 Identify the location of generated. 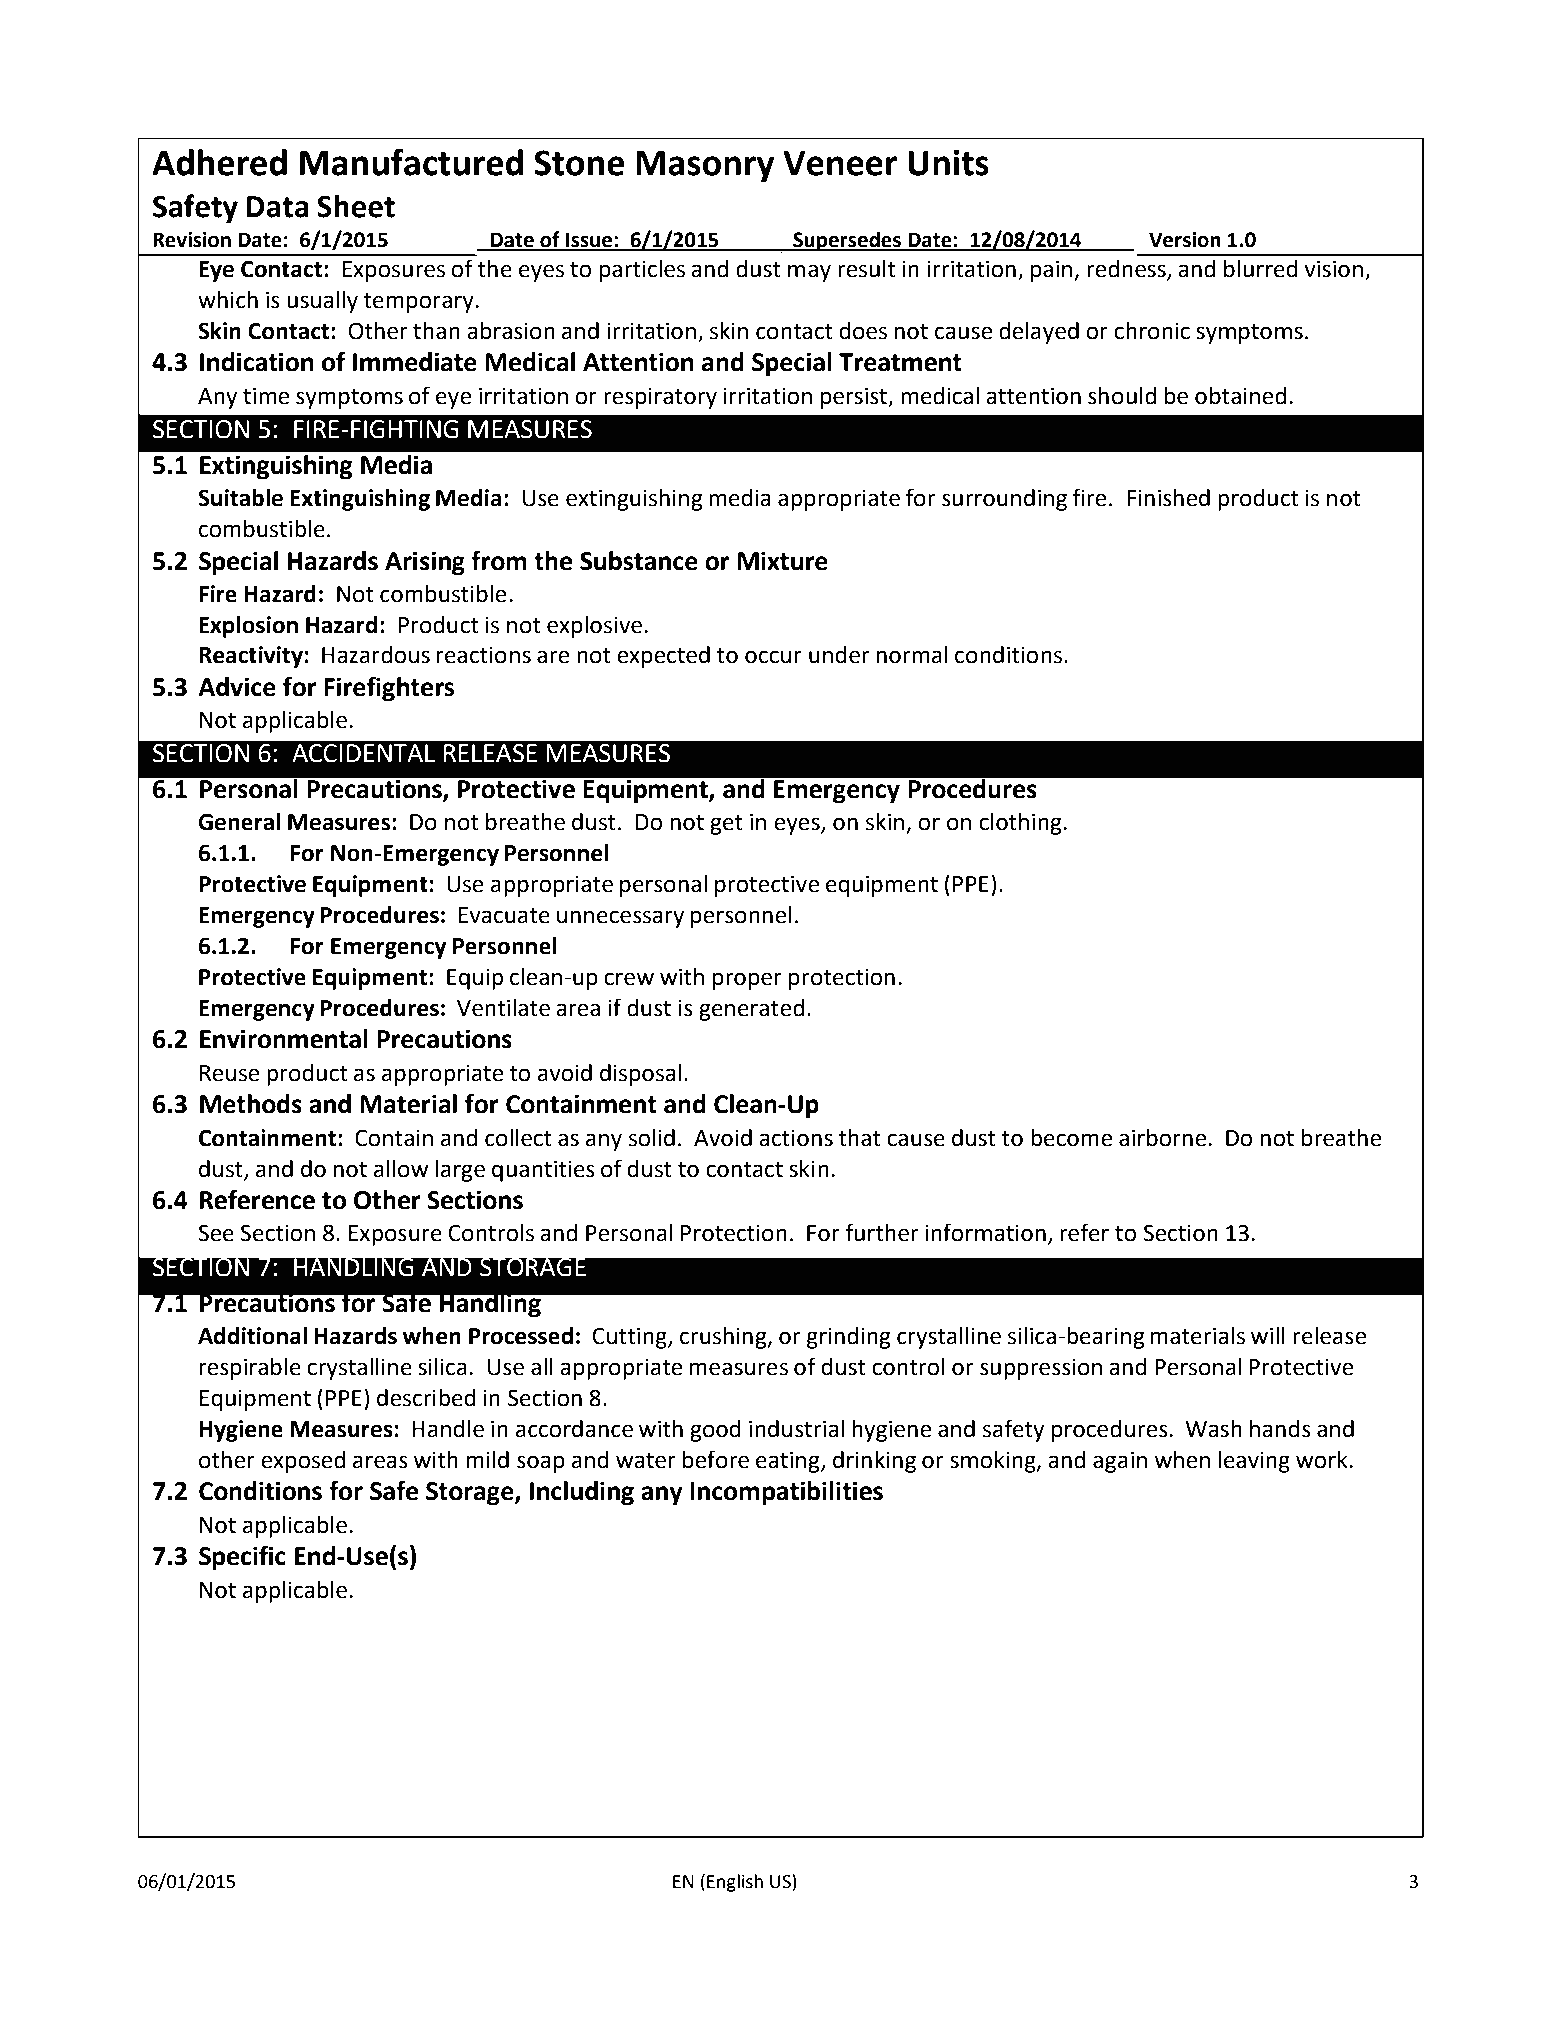
(751, 1010).
